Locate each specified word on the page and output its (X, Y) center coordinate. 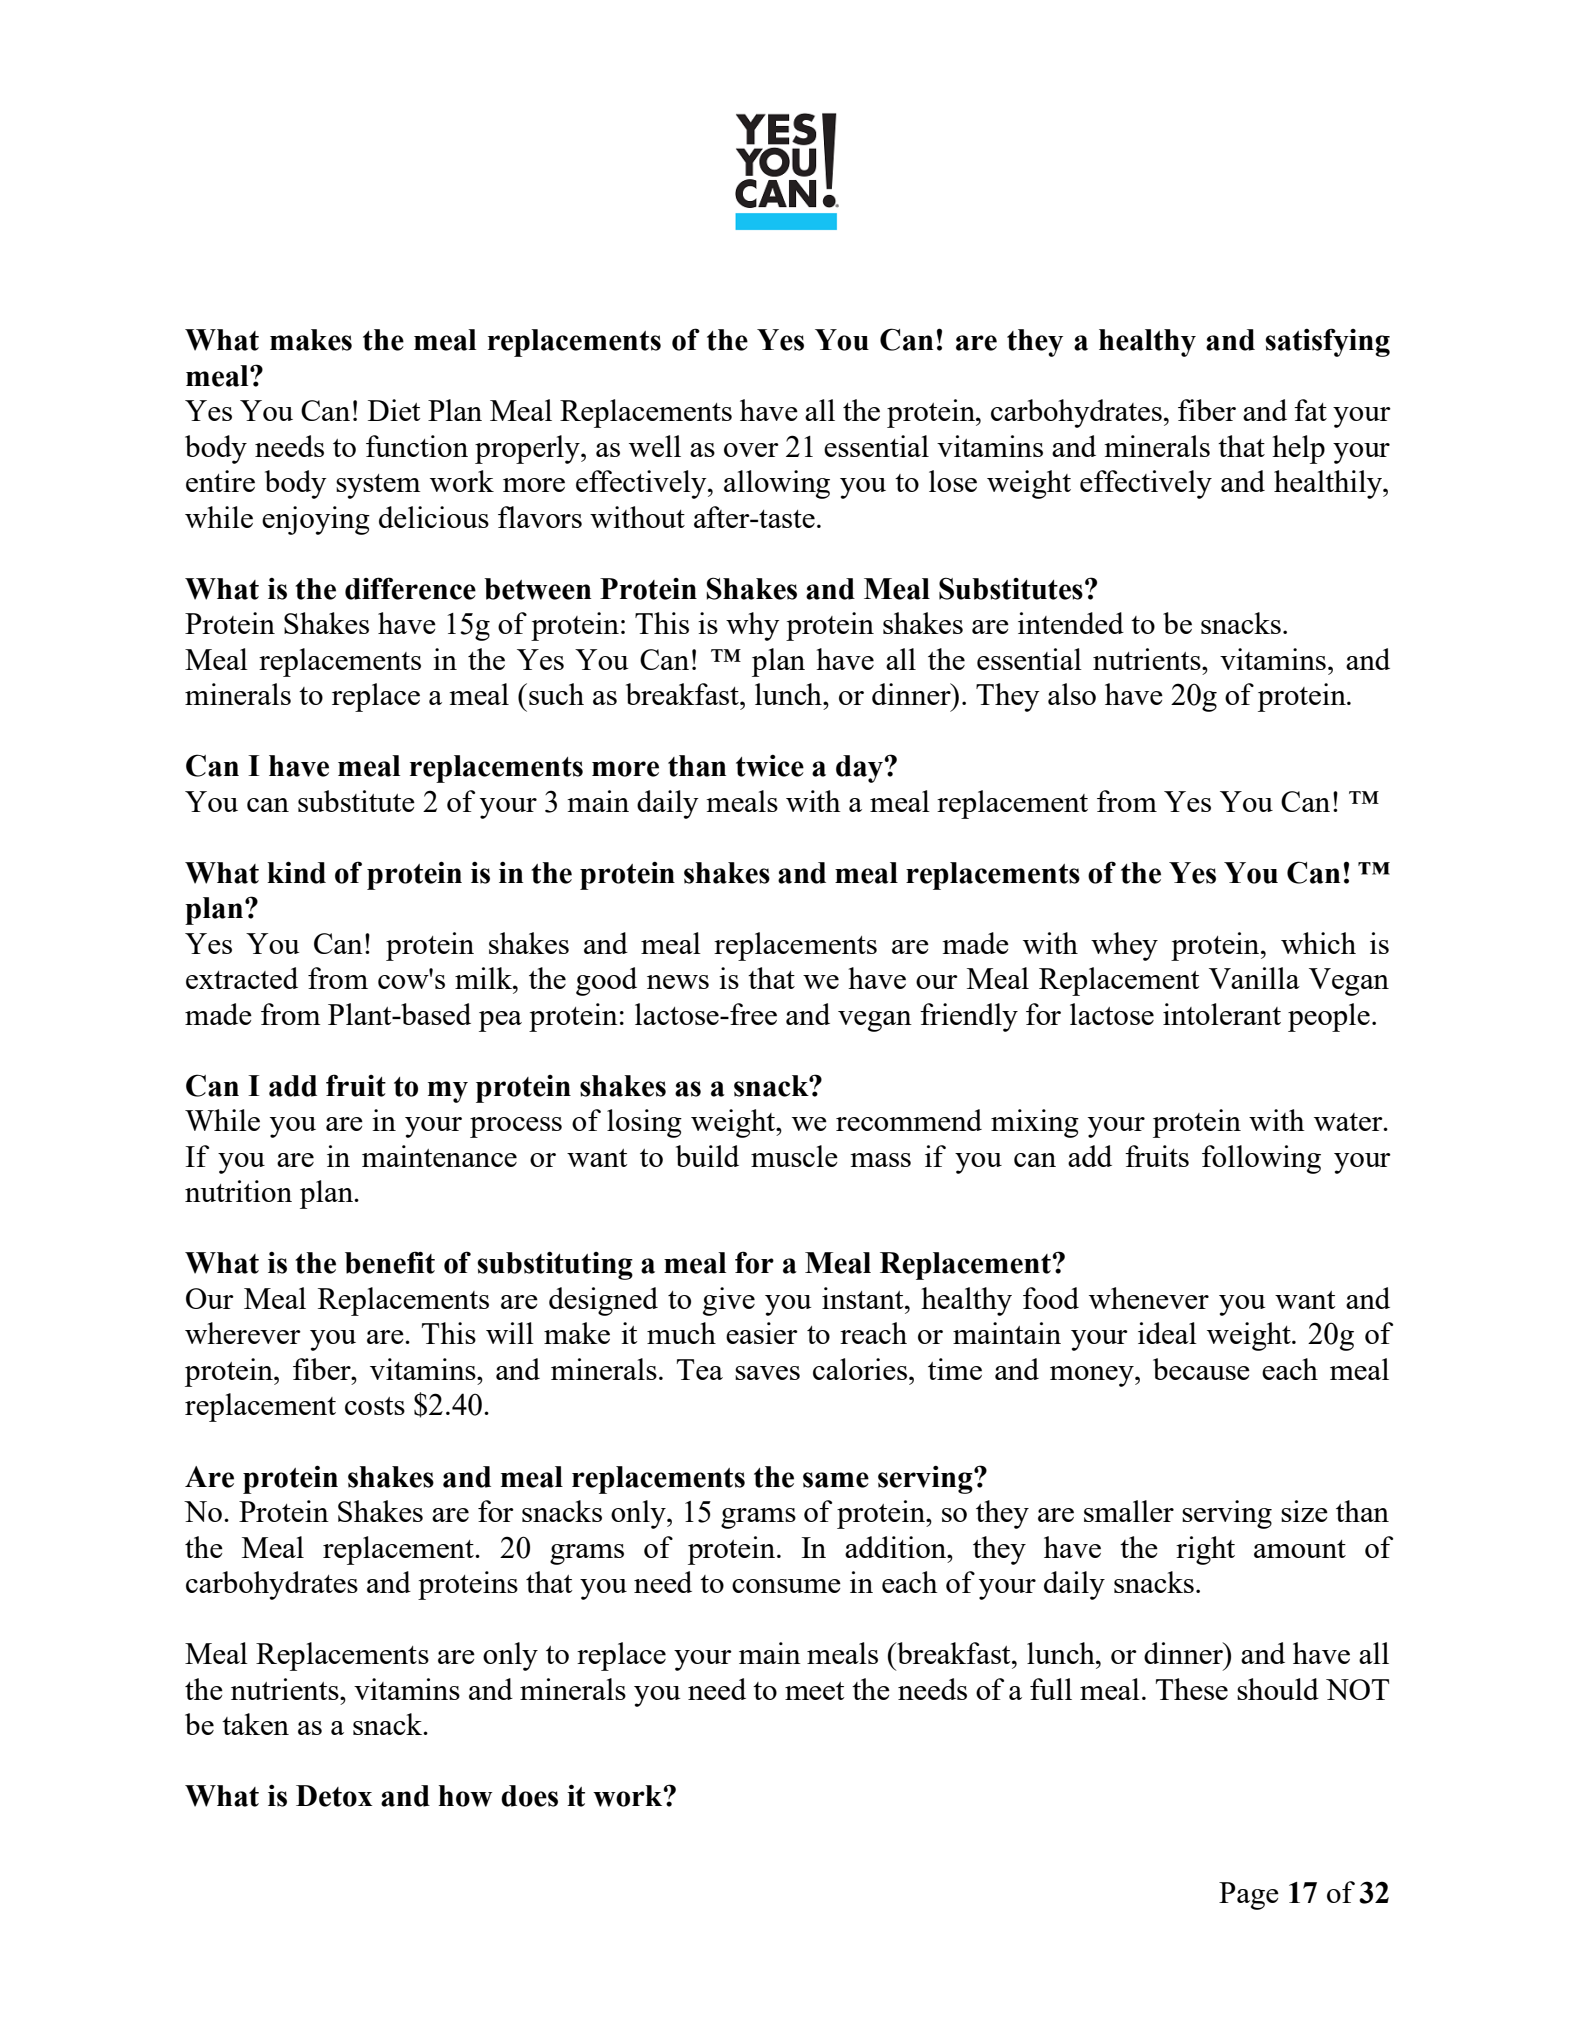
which (1318, 943)
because (1201, 1369)
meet (815, 1691)
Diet (394, 410)
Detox (334, 1796)
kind (296, 872)
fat (1310, 410)
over (751, 450)
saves (767, 1373)
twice (770, 766)
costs (375, 1406)
